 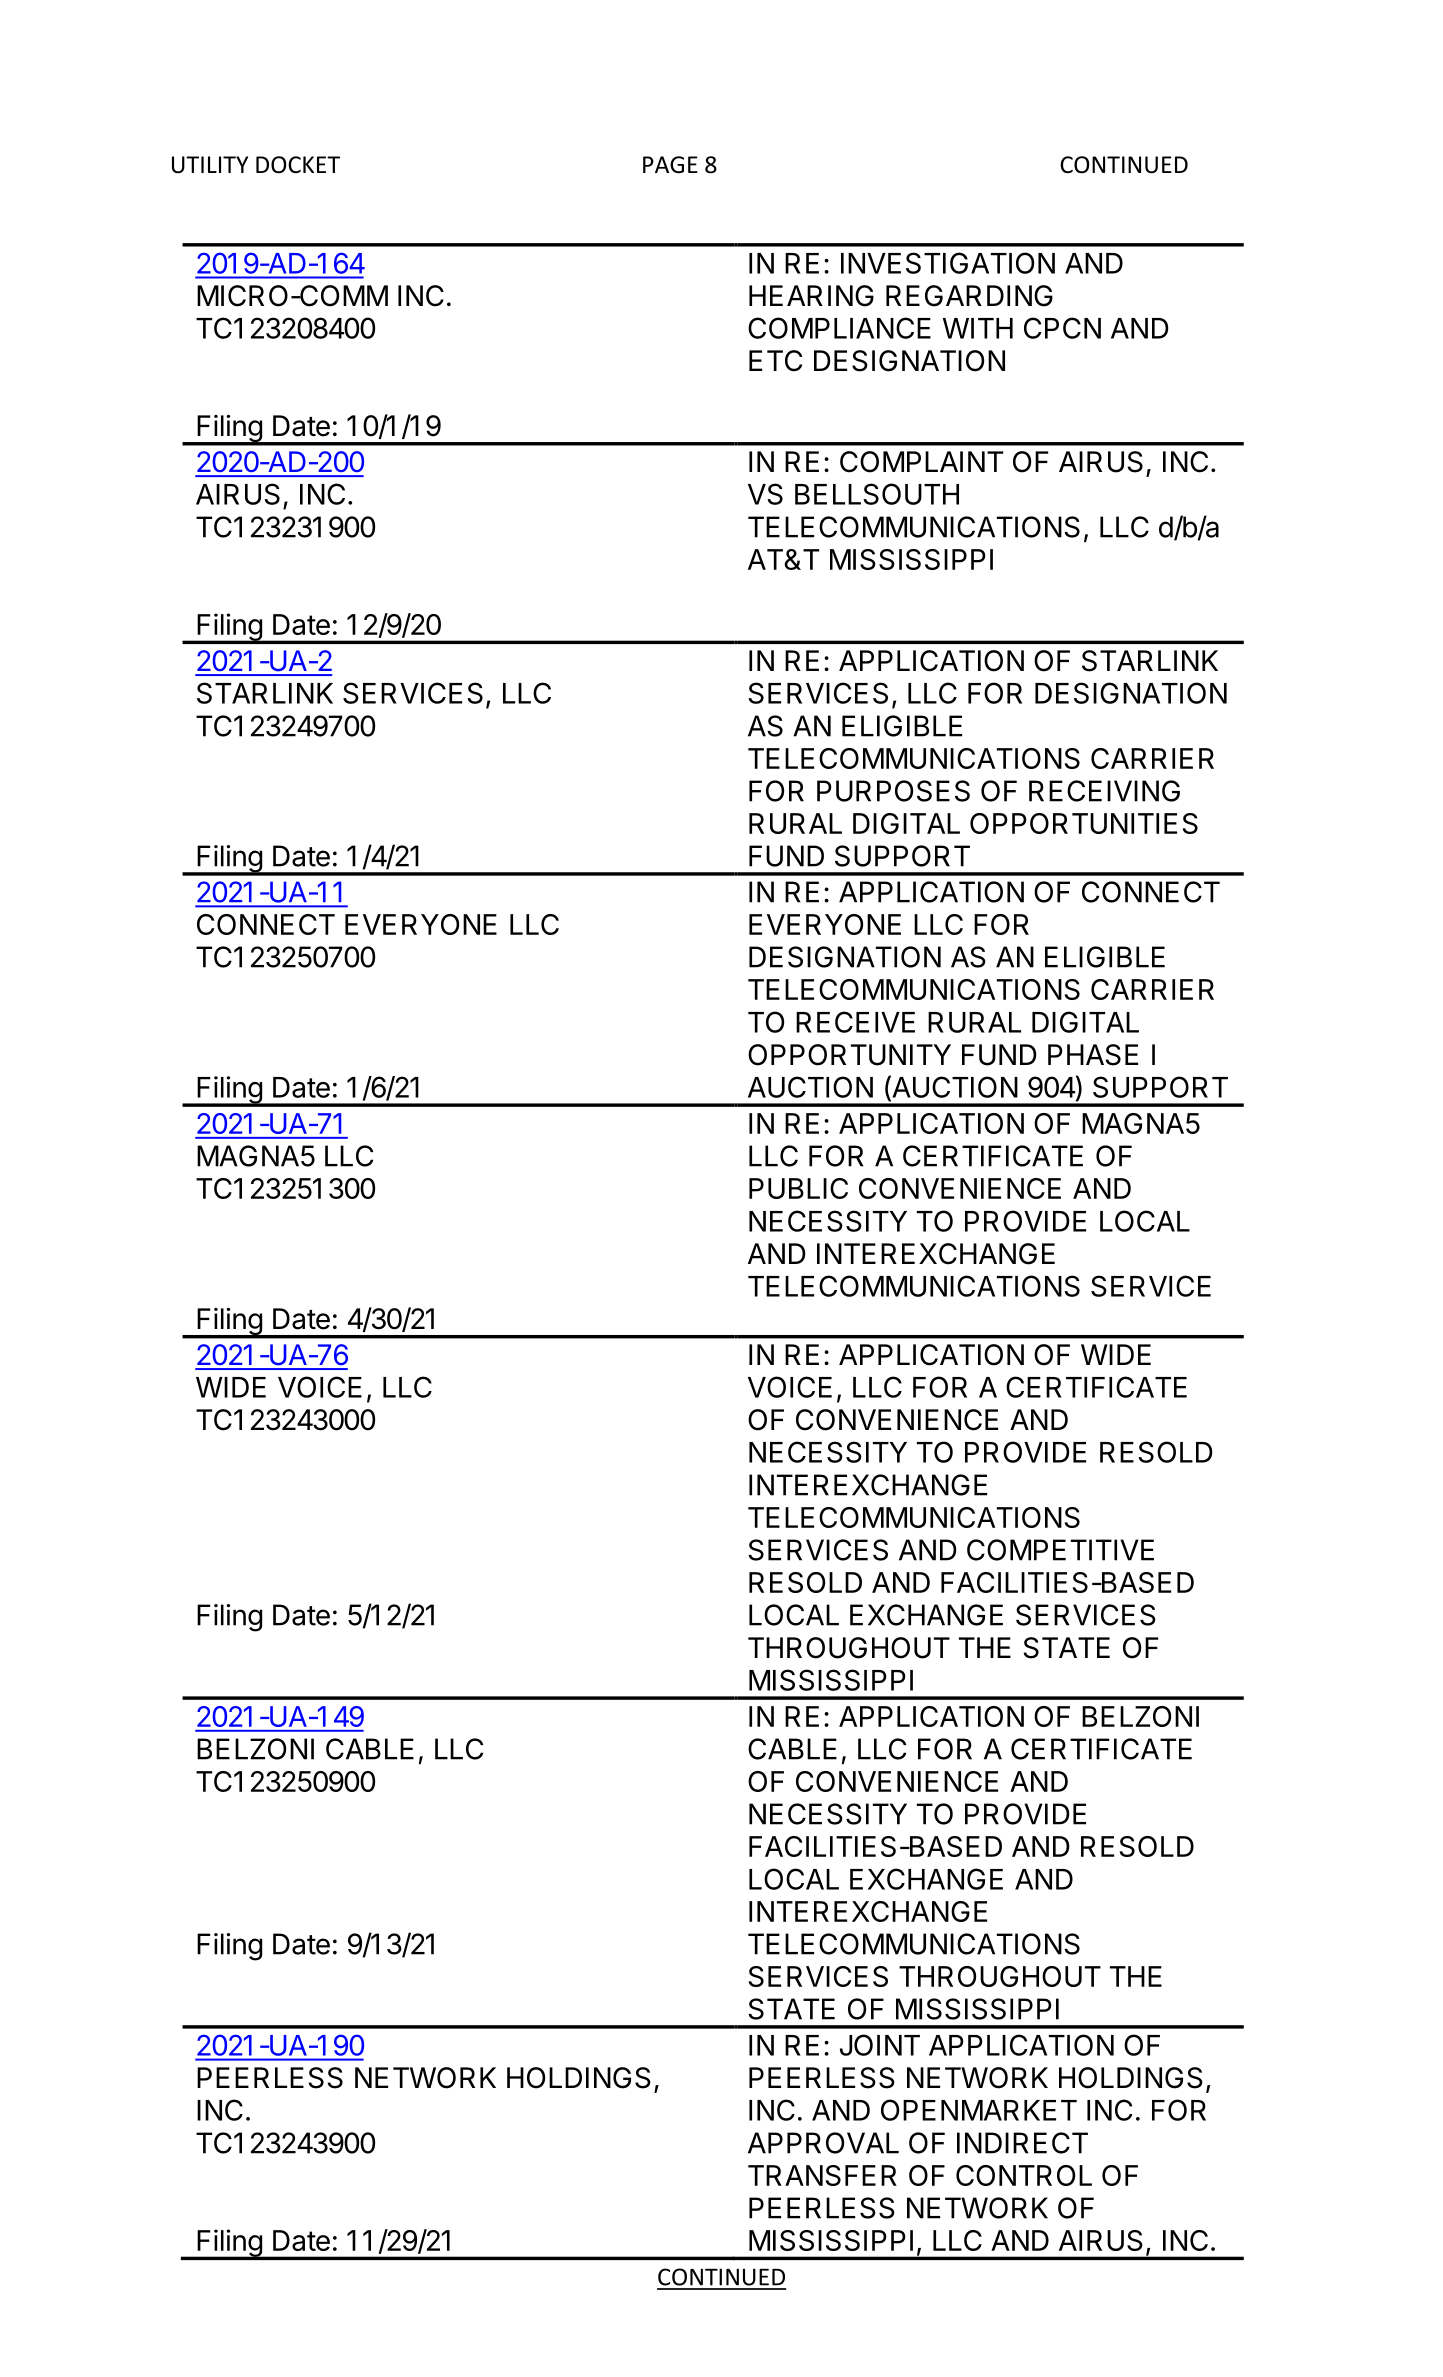 I want to click on PAGE, so click(x=670, y=165).
